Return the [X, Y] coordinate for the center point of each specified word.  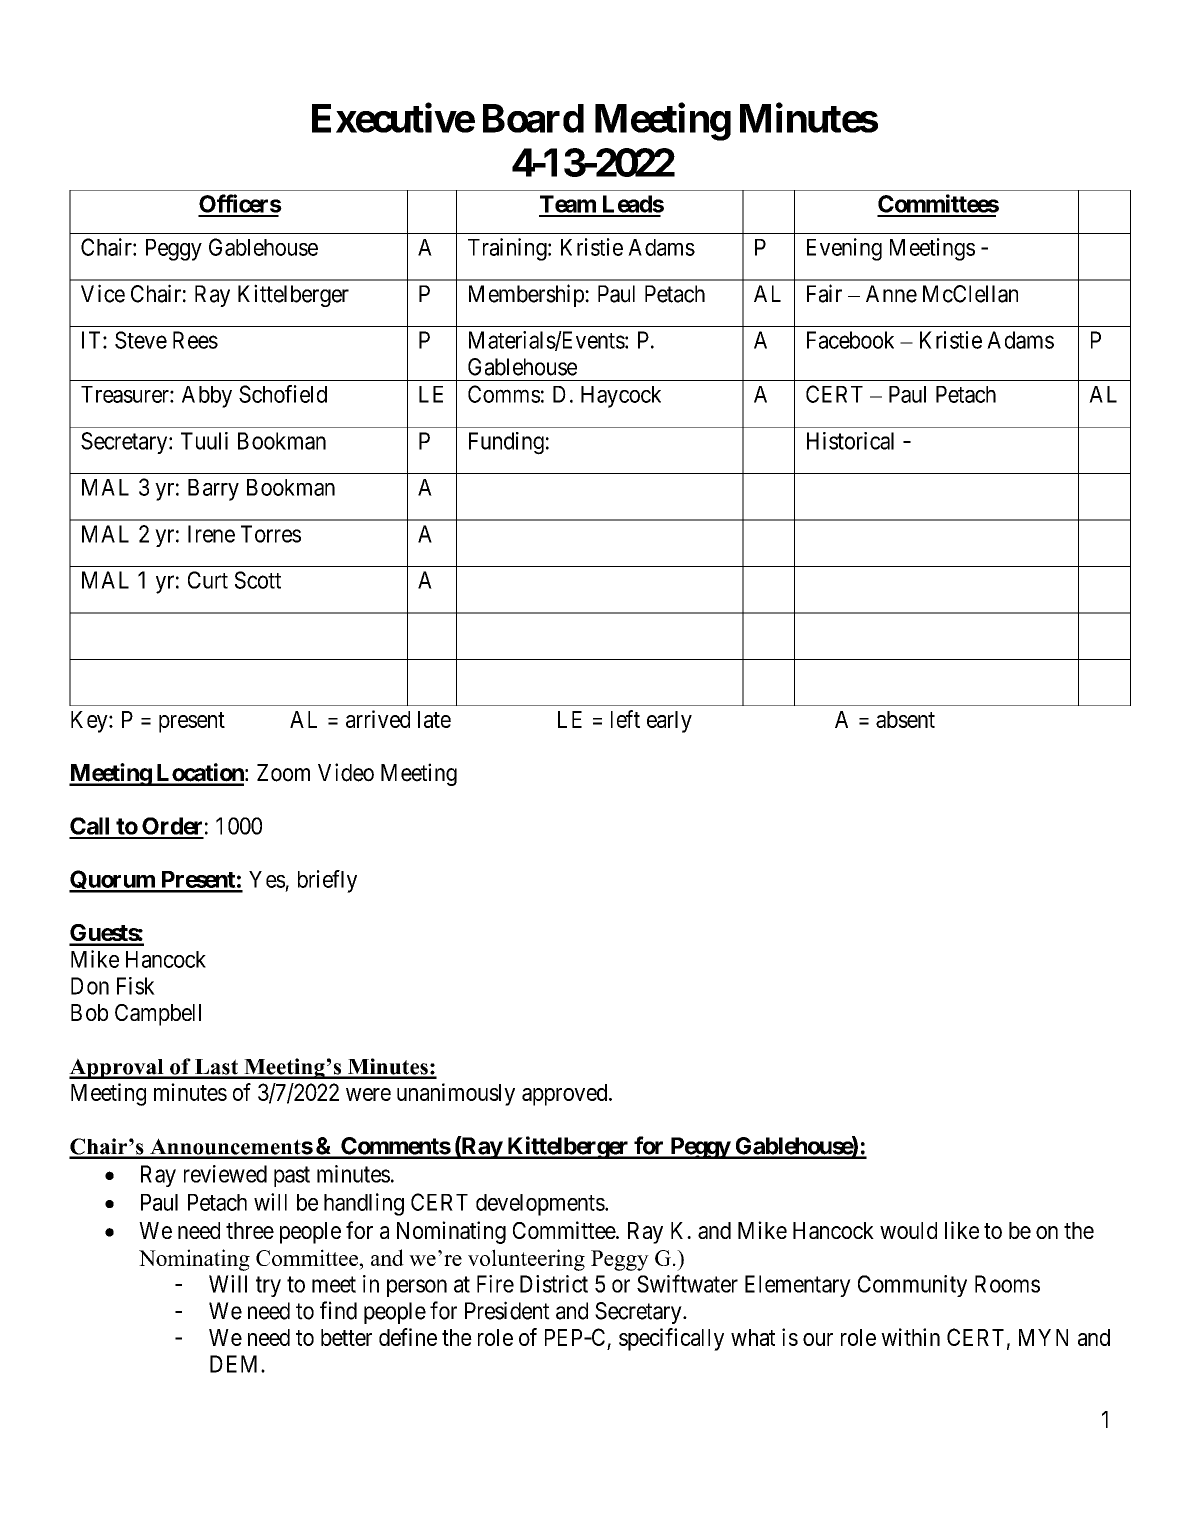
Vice [103, 293]
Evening [844, 249]
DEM [236, 1364]
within [910, 1337]
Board [533, 118]
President [507, 1310]
